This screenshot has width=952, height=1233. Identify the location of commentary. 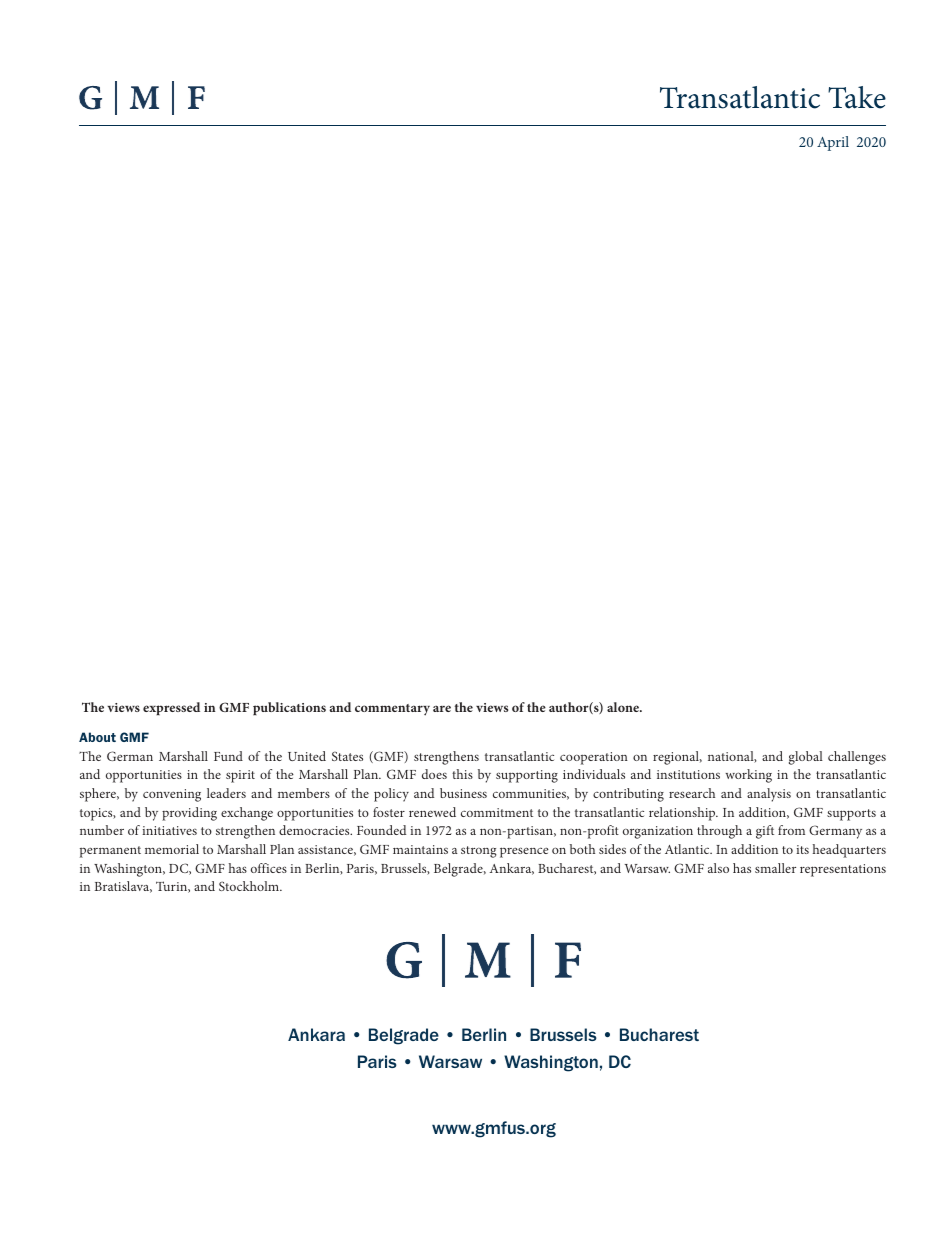
(392, 710).
